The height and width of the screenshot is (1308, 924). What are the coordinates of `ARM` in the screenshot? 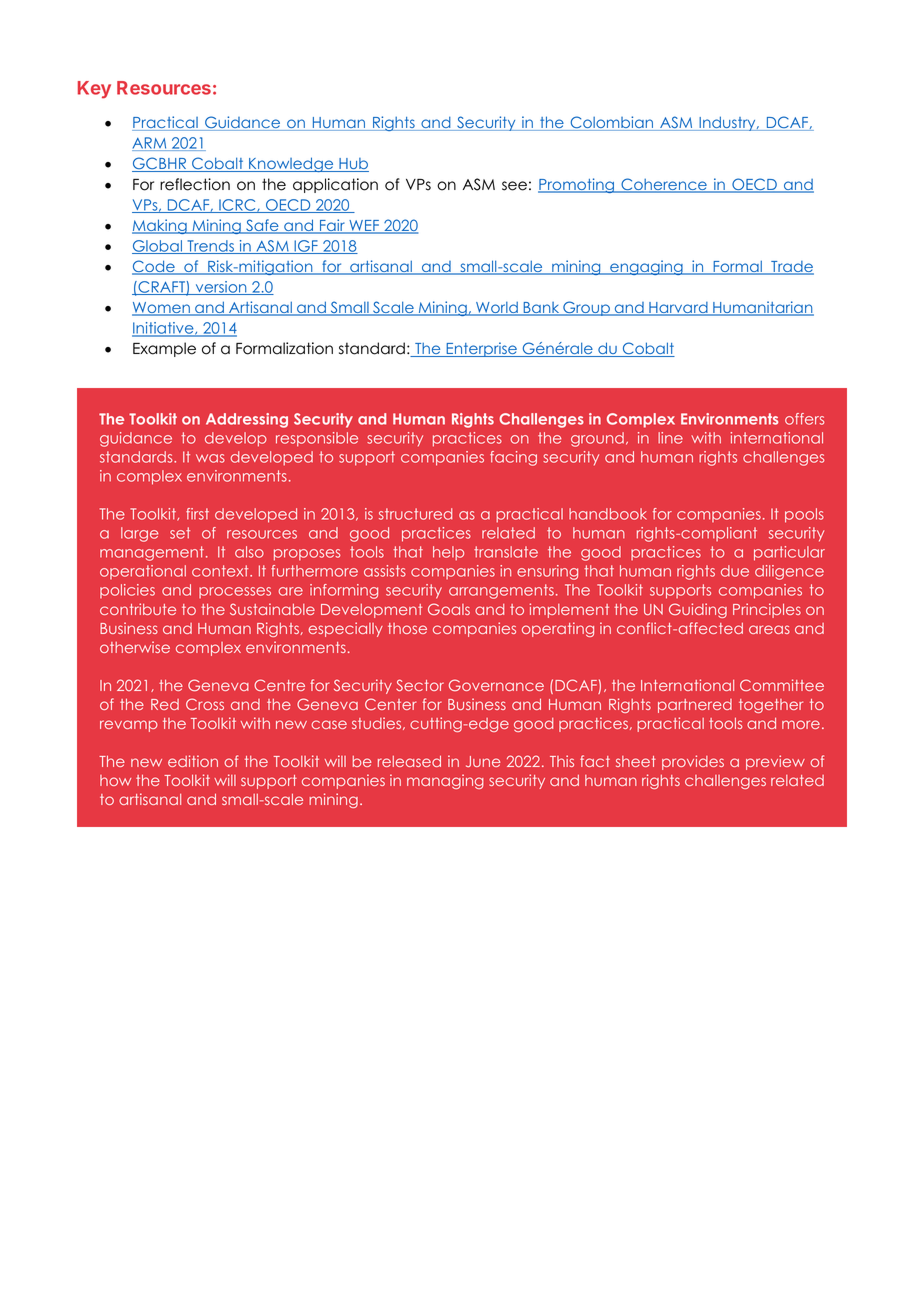 It's located at (150, 144).
